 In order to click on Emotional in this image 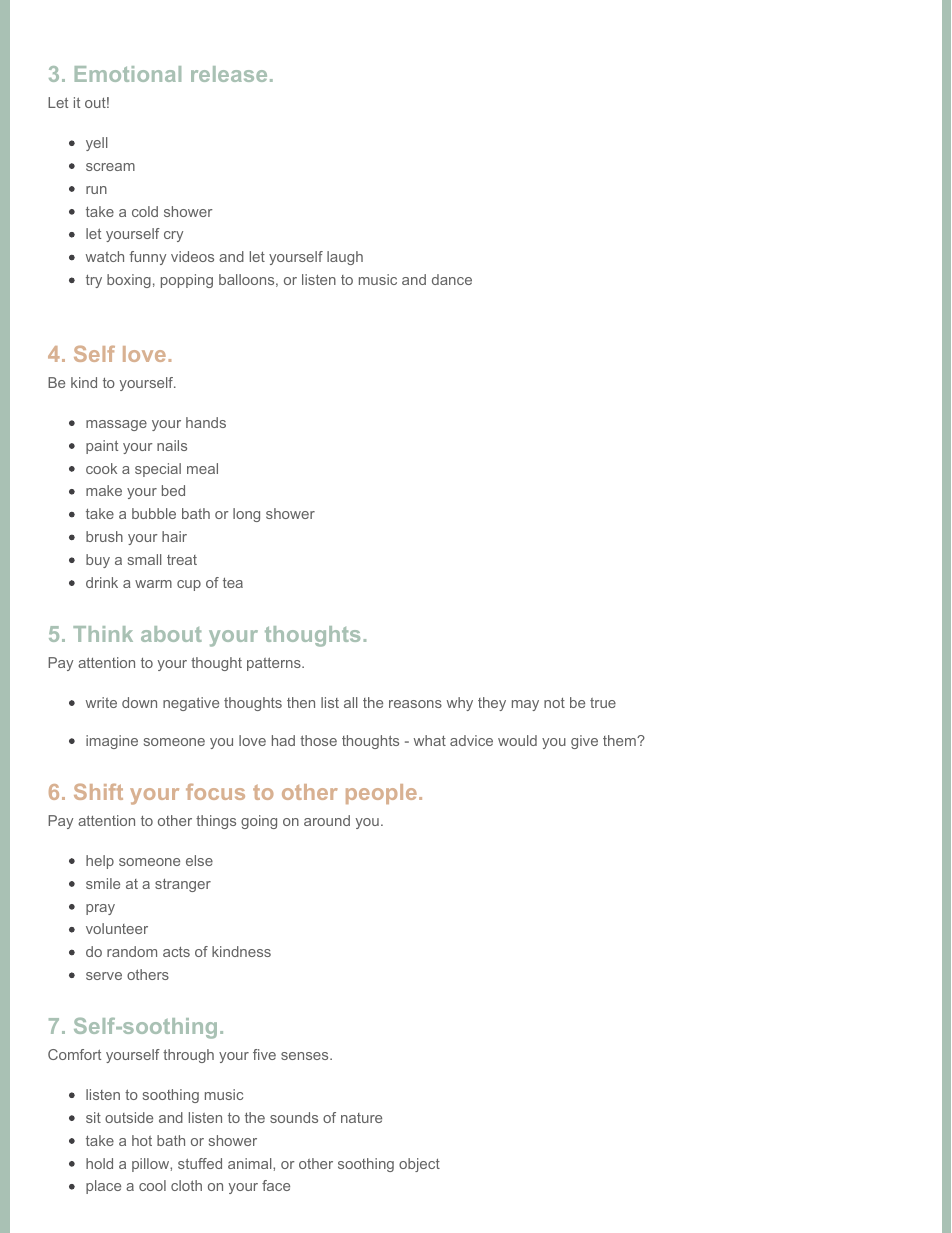, I will do `click(128, 74)`.
